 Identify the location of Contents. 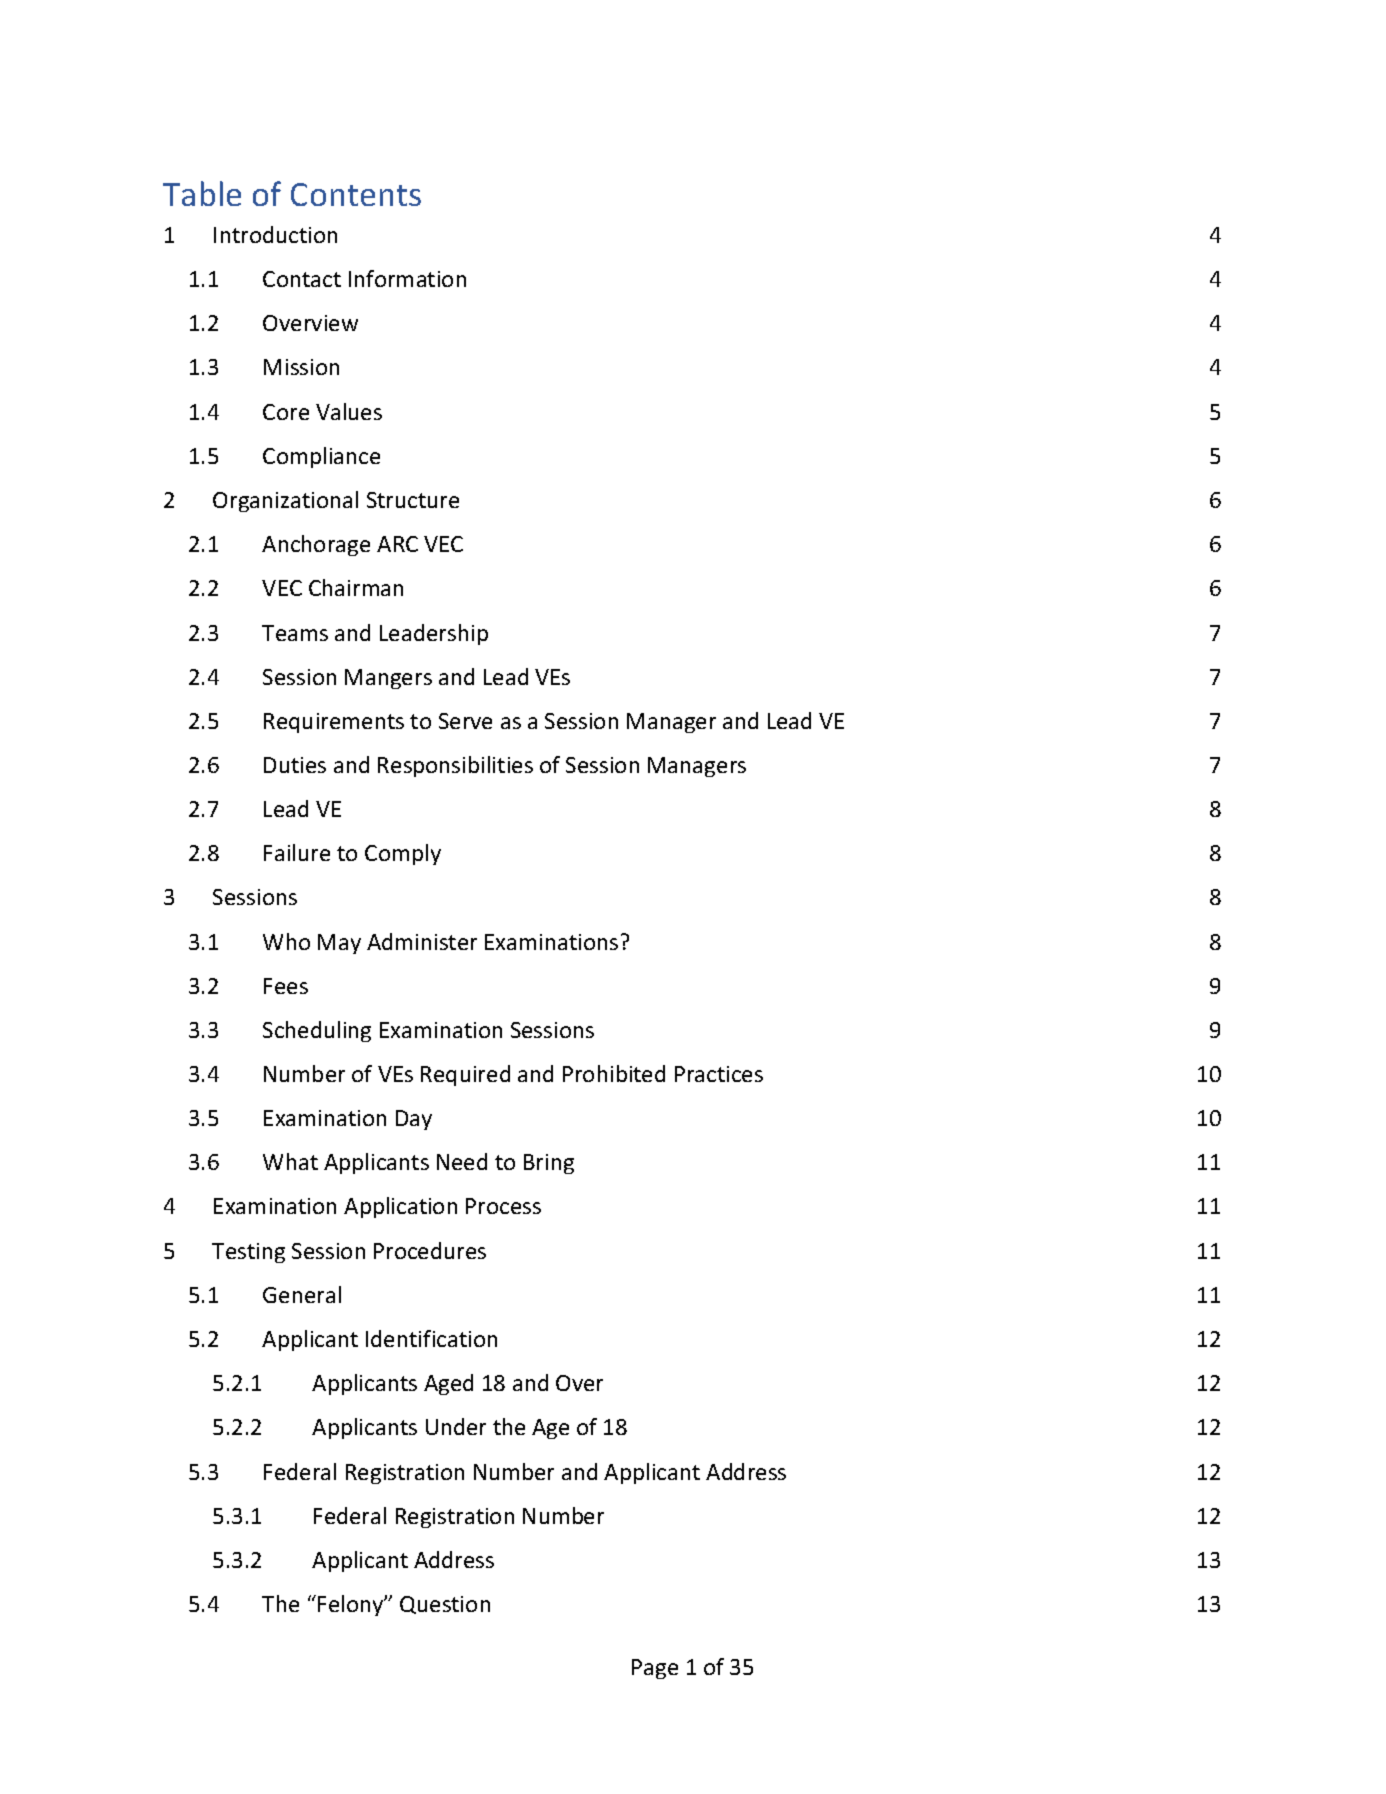
(356, 194).
